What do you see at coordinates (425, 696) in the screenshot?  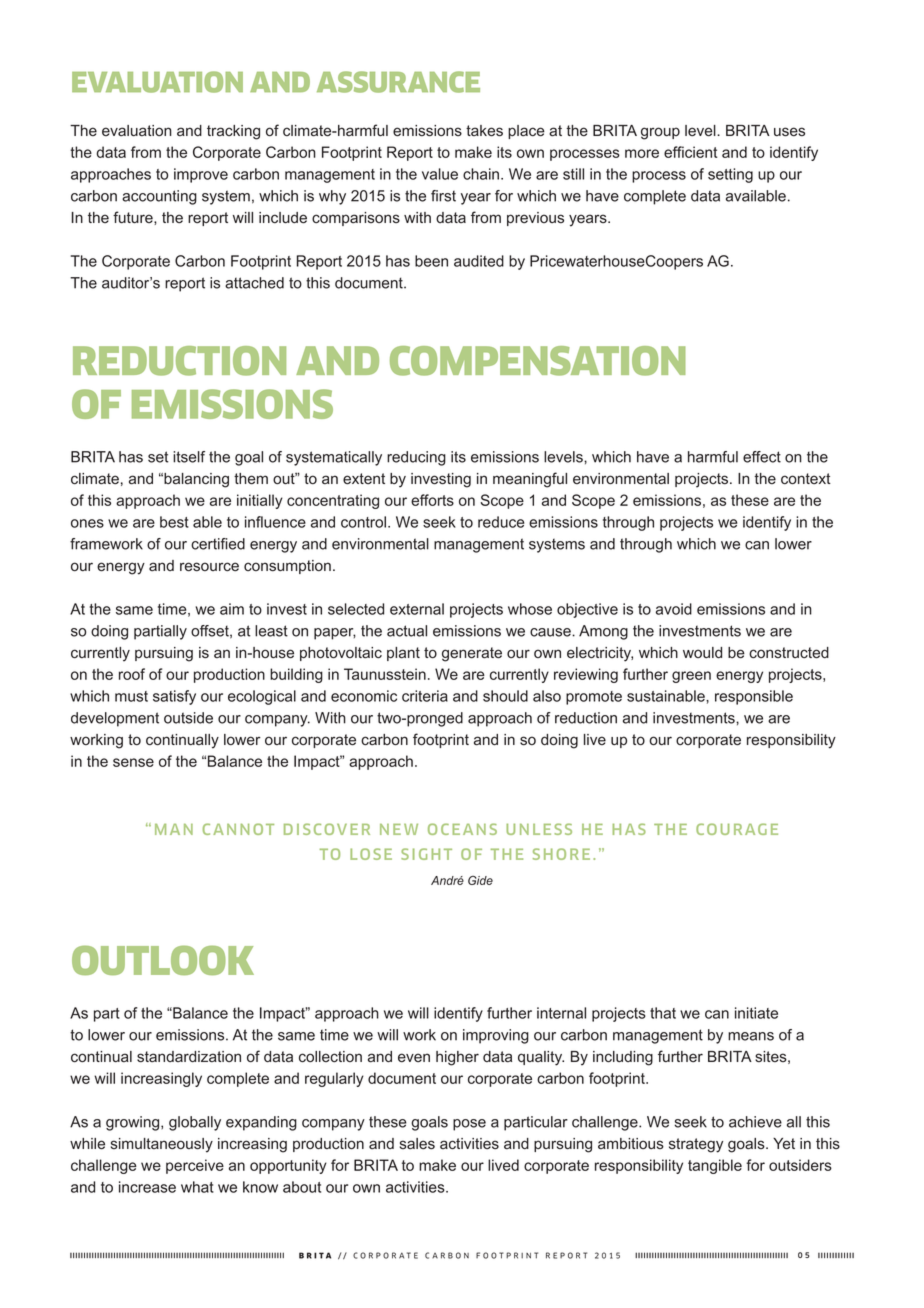 I see `criteria` at bounding box center [425, 696].
